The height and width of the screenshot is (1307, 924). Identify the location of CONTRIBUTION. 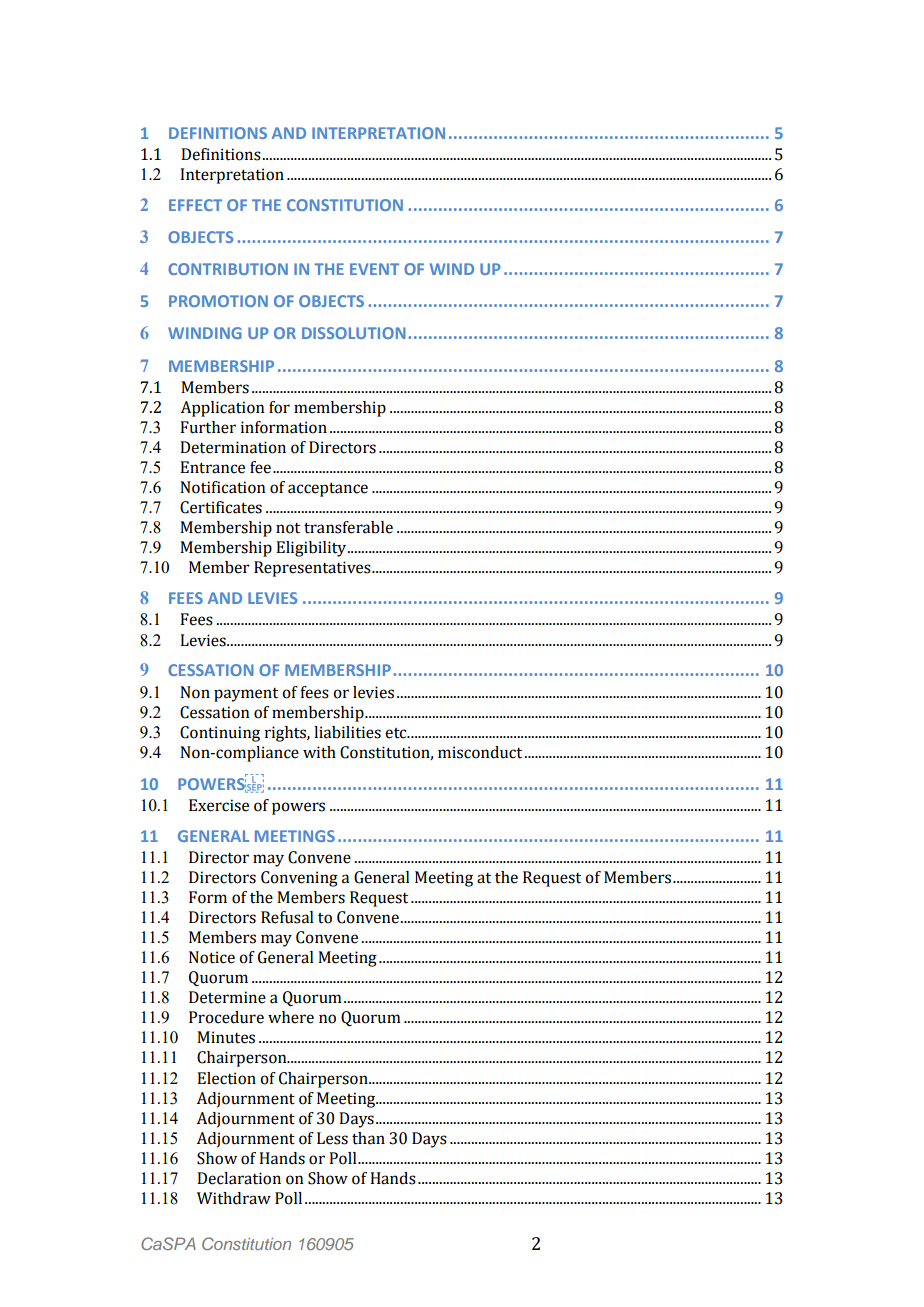
(228, 269).
